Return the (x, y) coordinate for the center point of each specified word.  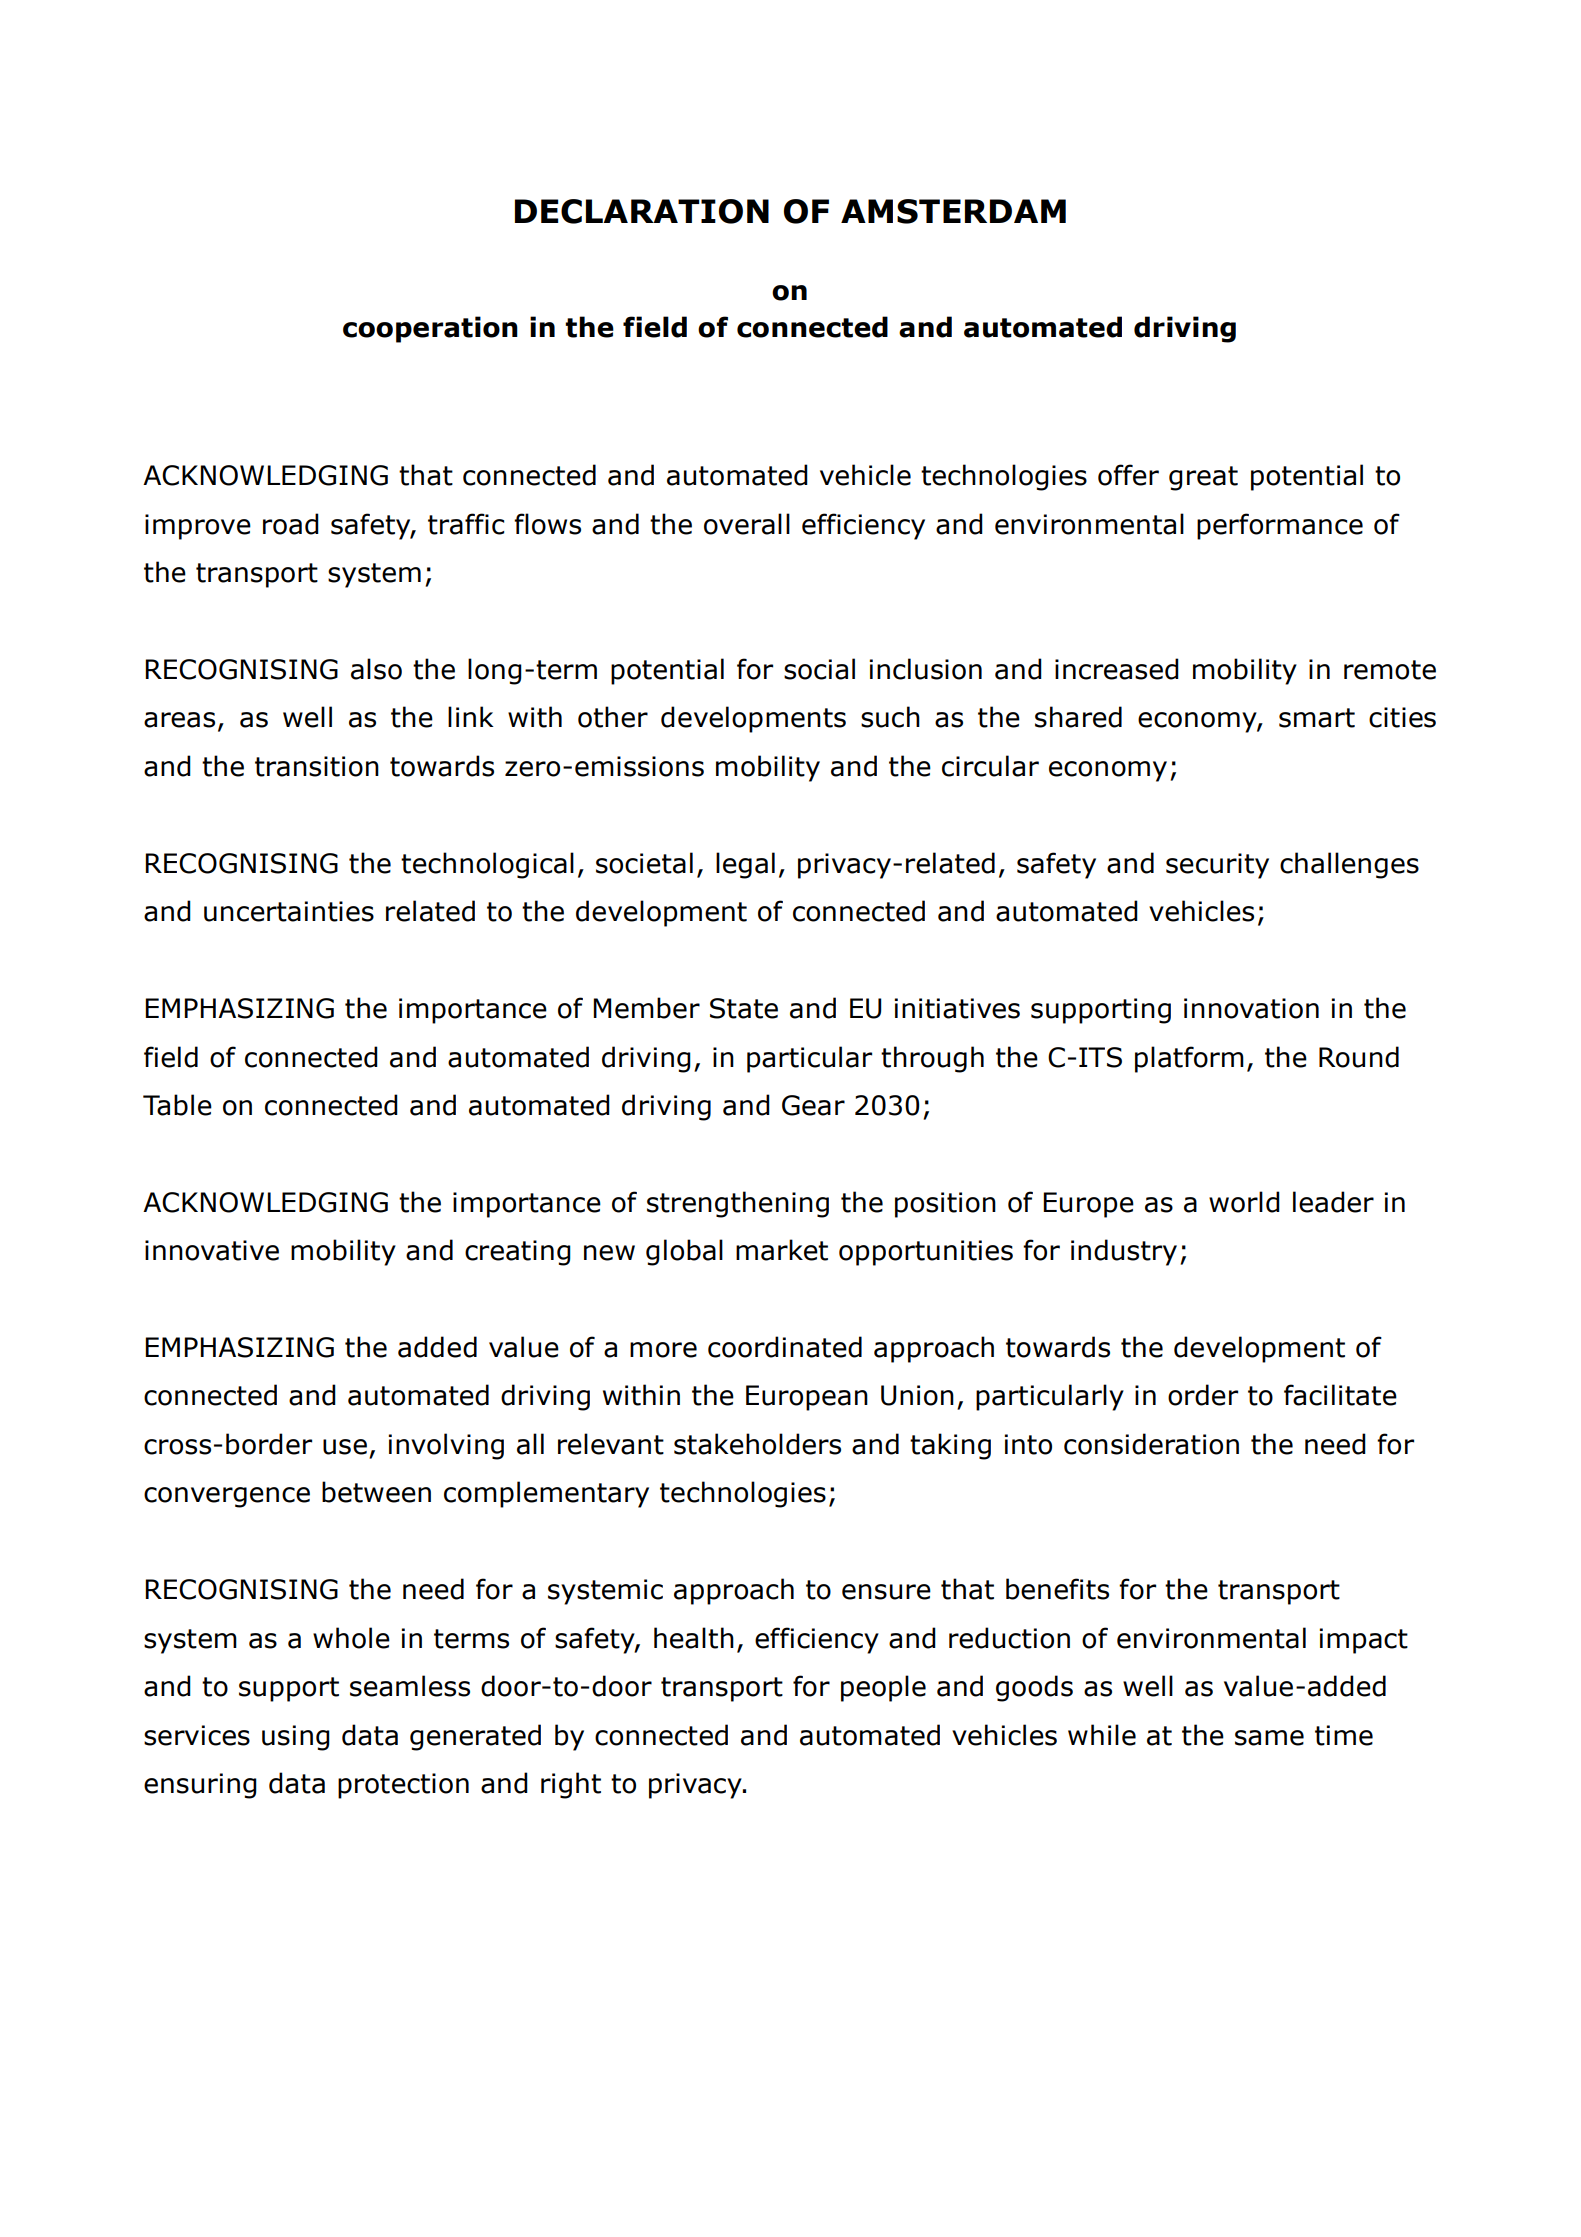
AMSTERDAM (953, 211)
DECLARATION (642, 211)
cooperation (430, 329)
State (744, 1008)
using (296, 1738)
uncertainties (289, 911)
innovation (1251, 1008)
